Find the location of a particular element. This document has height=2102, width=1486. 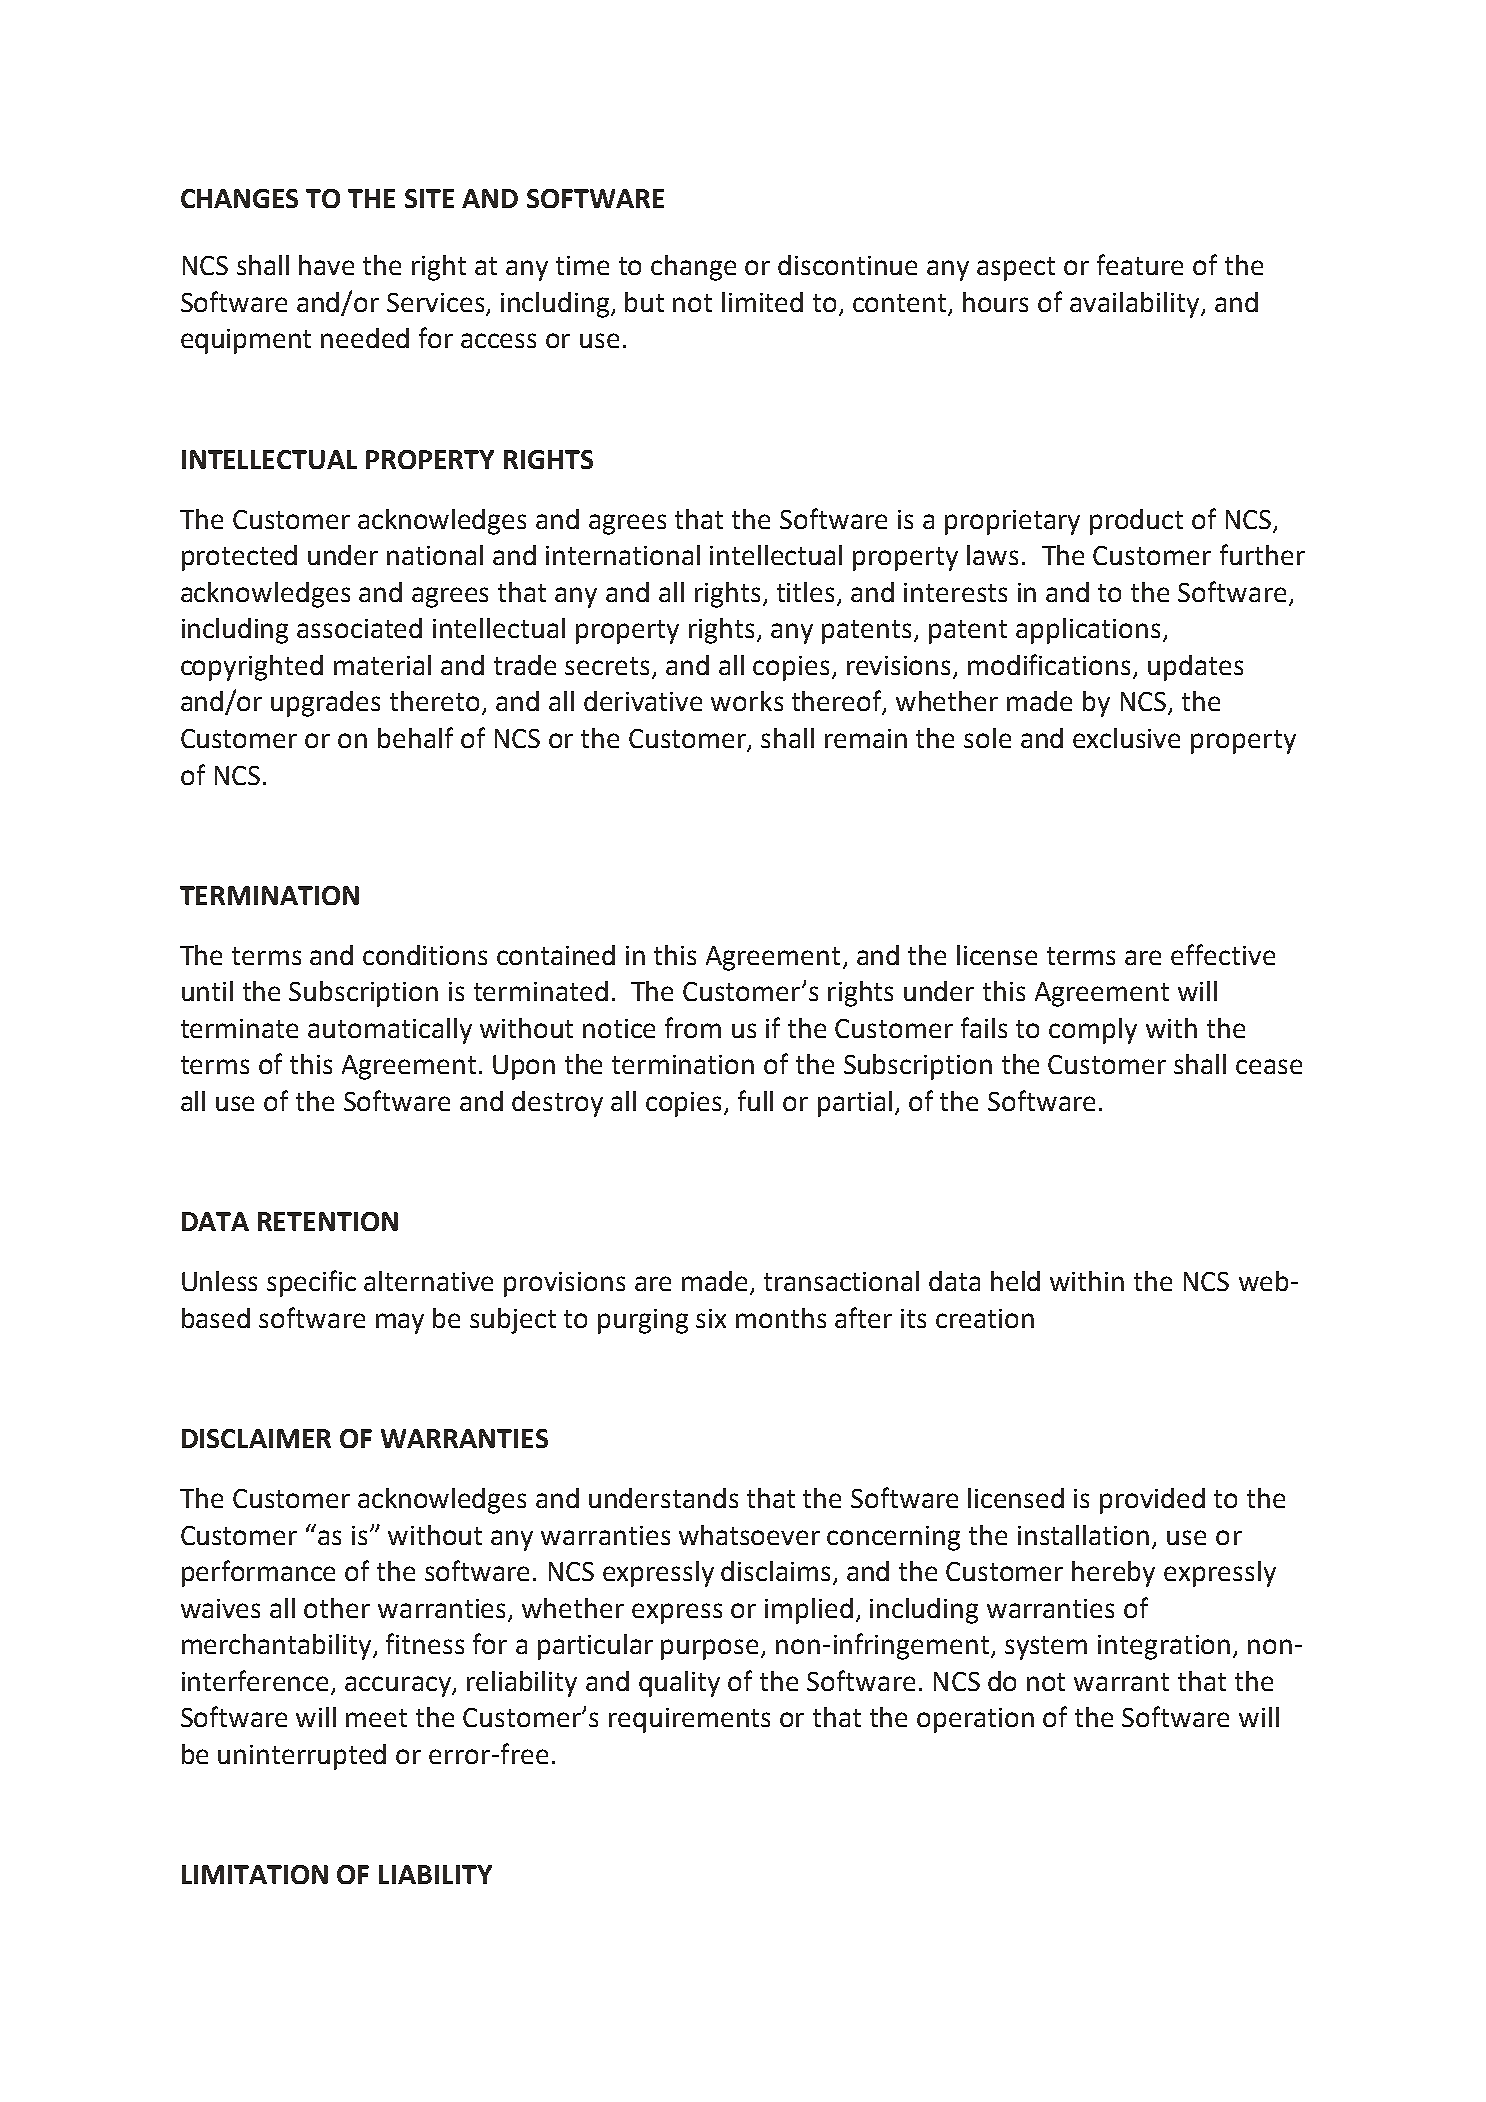

operation is located at coordinates (975, 1720).
